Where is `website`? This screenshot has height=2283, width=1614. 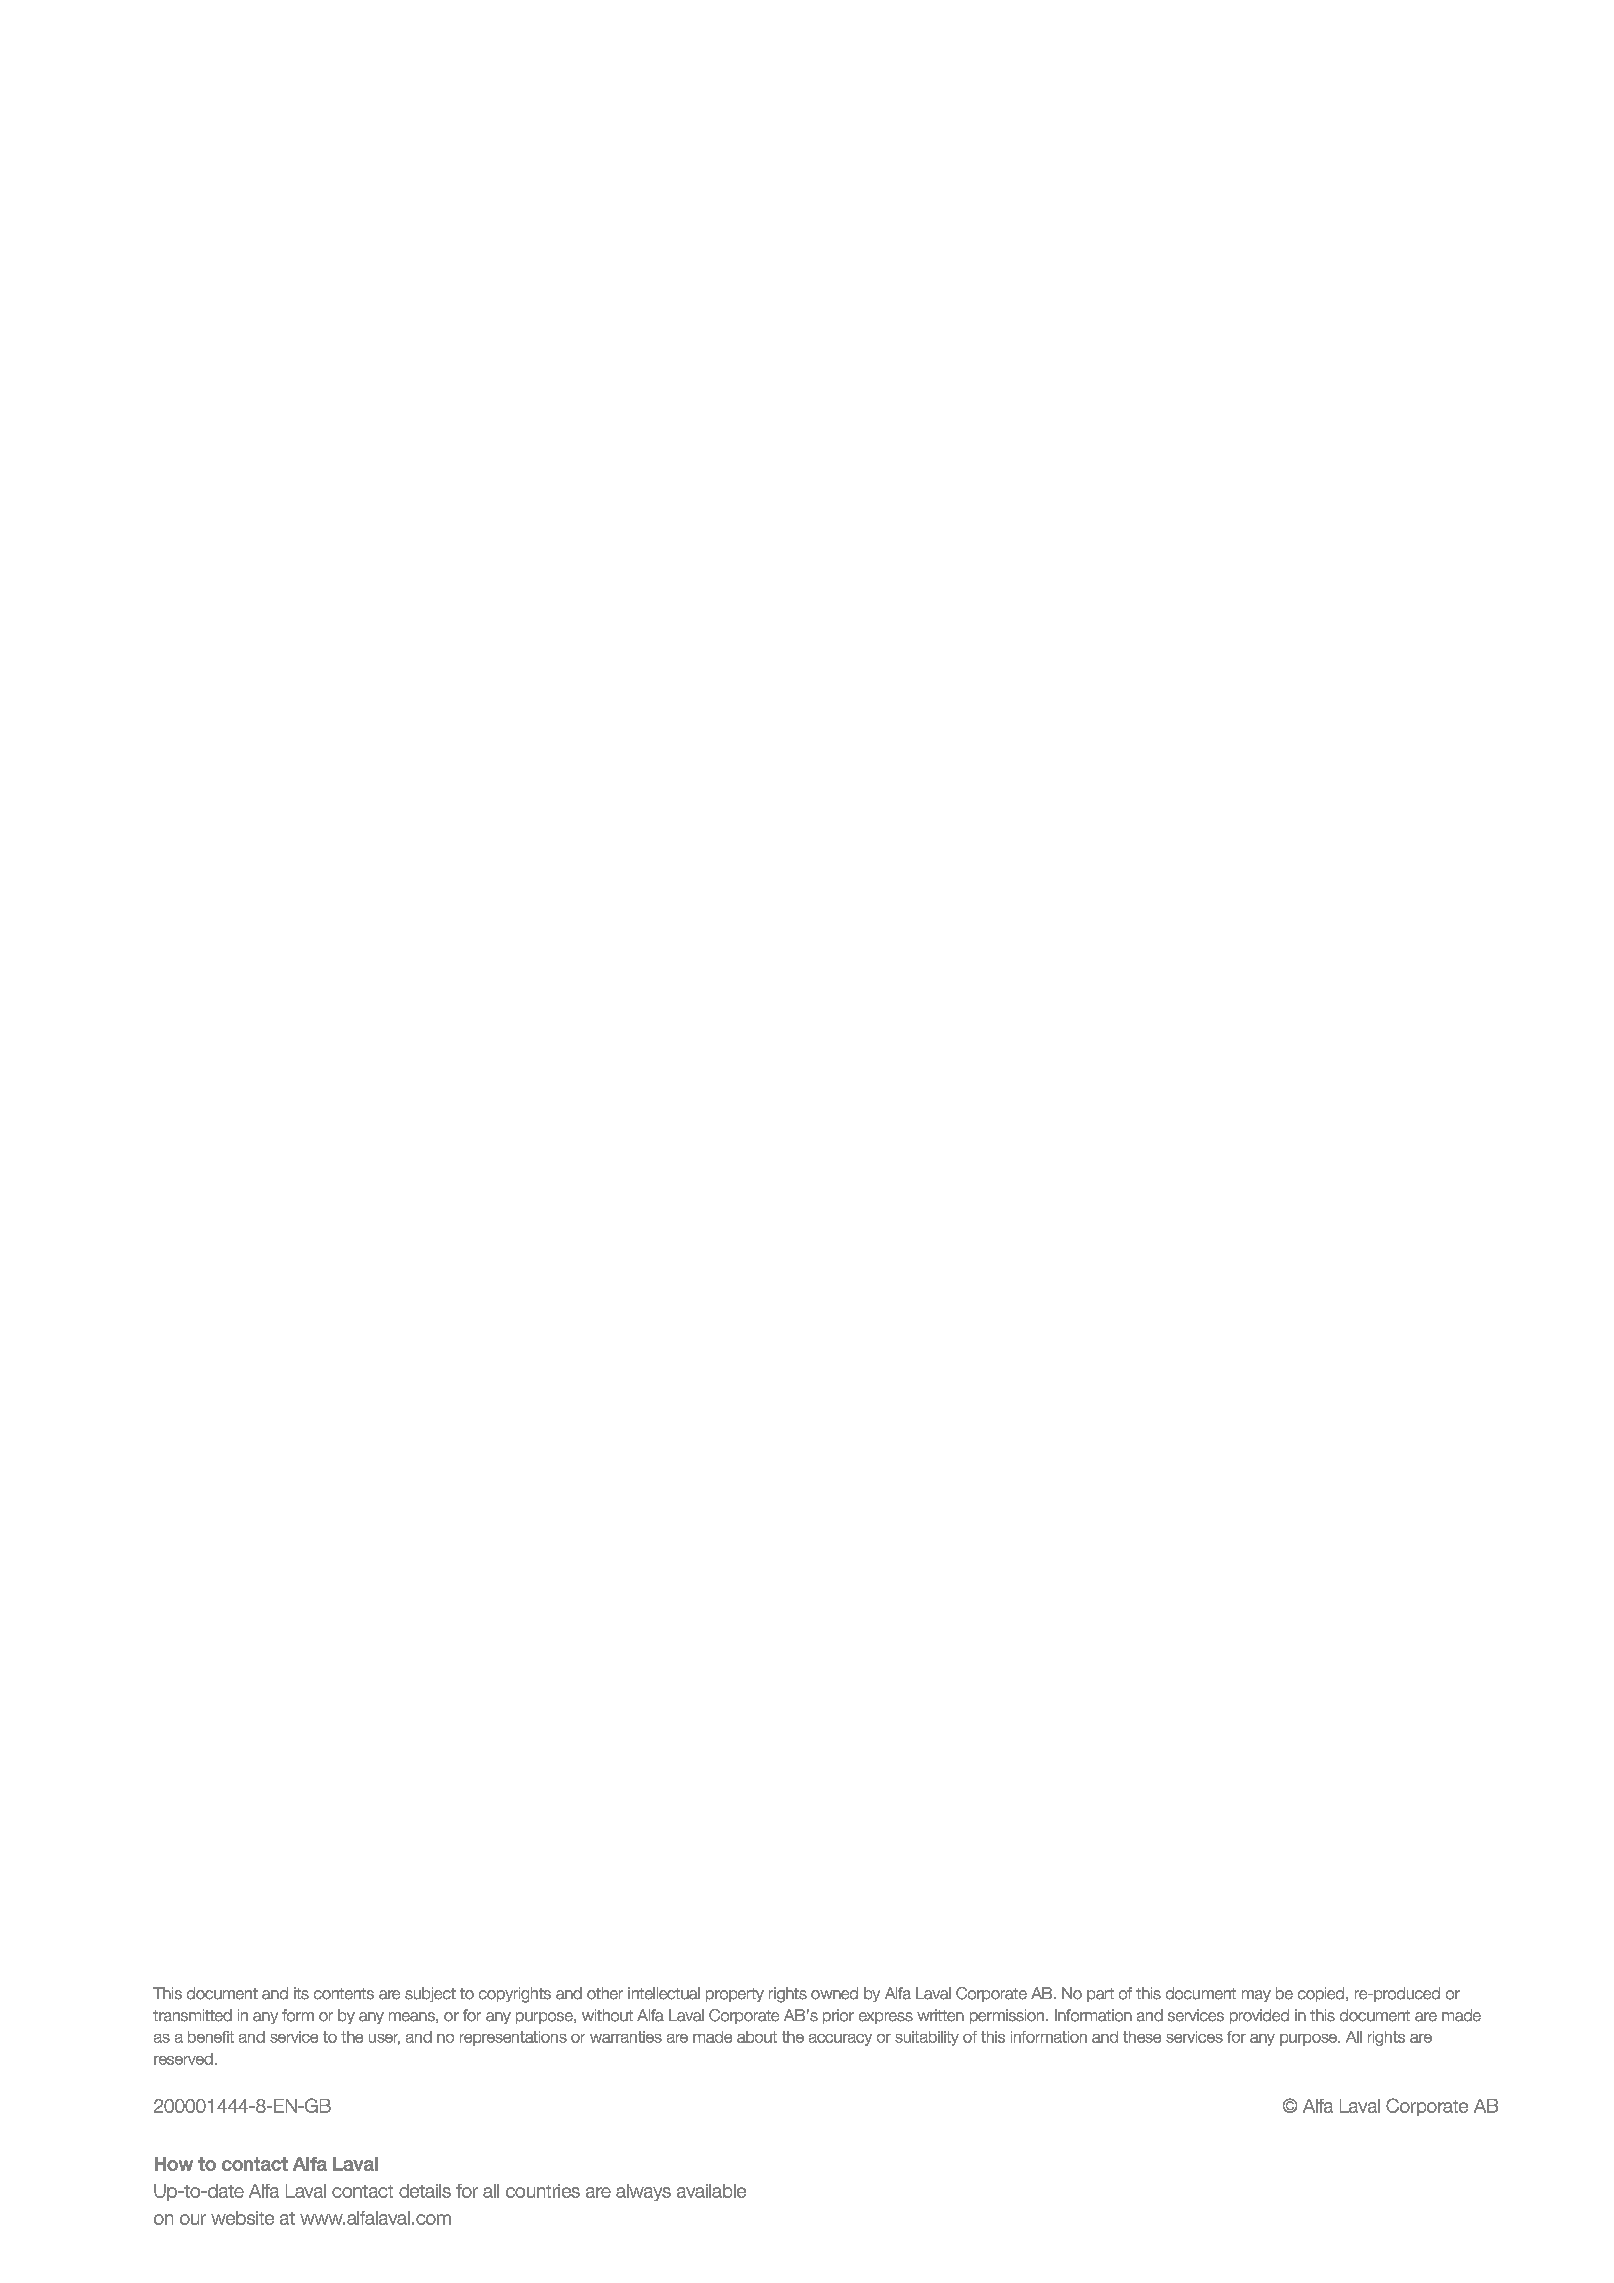
website is located at coordinates (242, 2218).
